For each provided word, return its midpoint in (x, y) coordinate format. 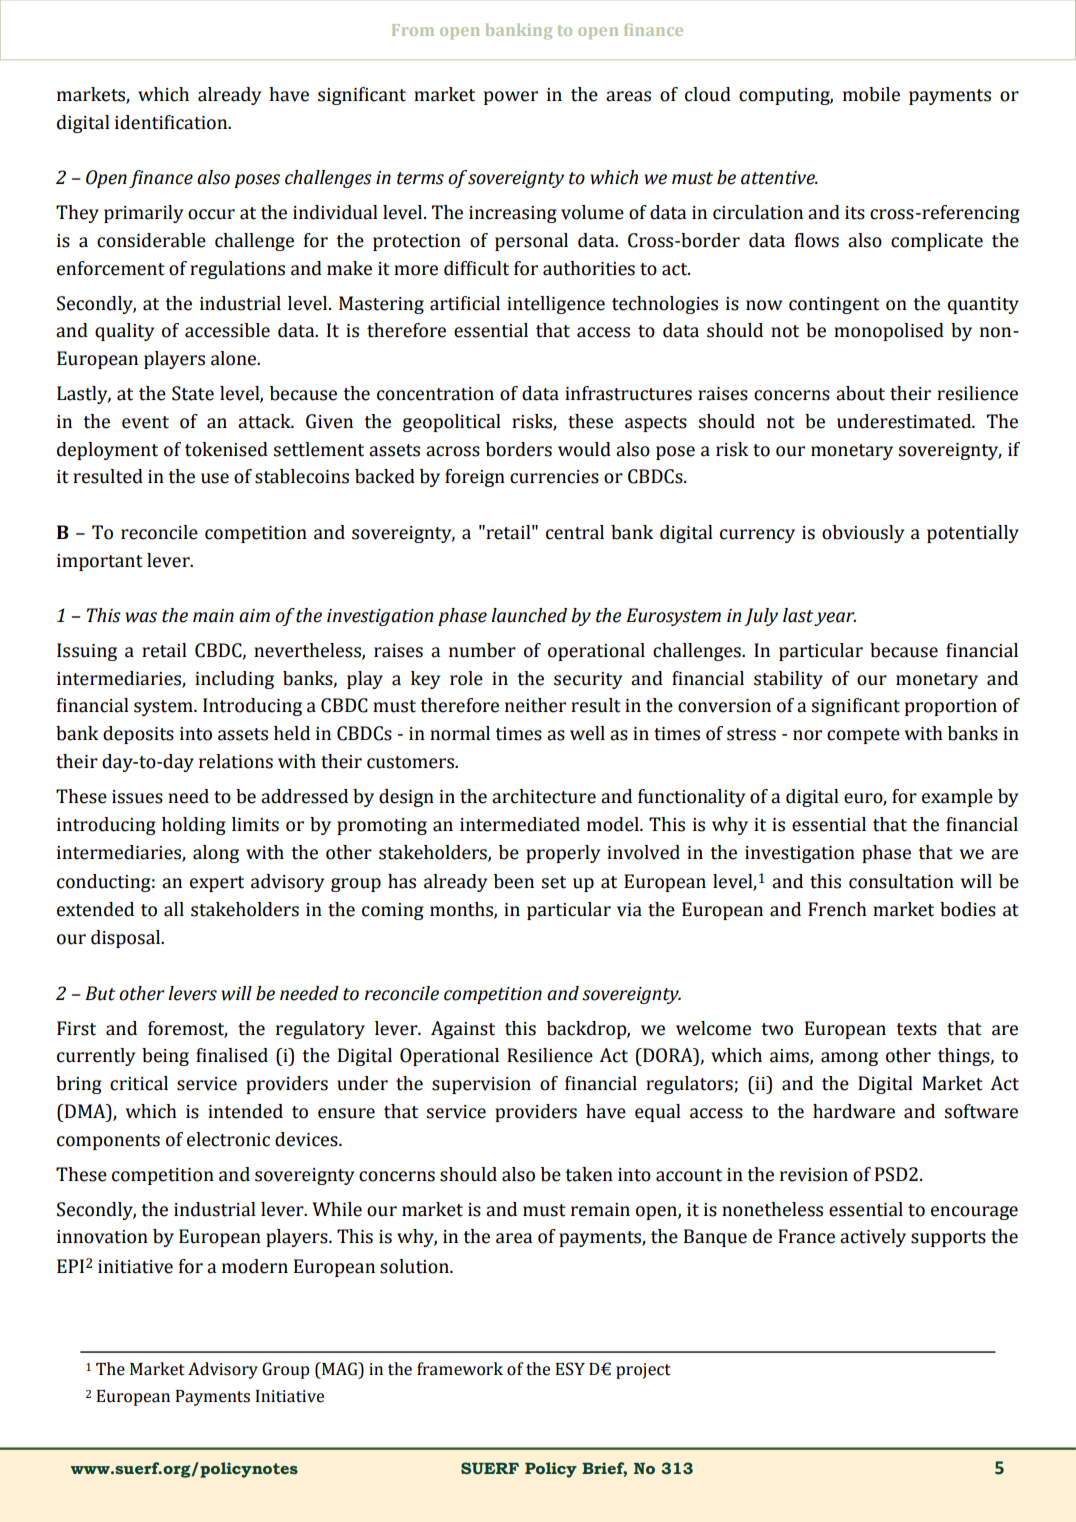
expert (217, 884)
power (511, 98)
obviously (863, 534)
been (514, 881)
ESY (570, 1369)
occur (211, 214)
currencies (554, 477)
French (837, 909)
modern (255, 1266)
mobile (871, 94)
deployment (107, 451)
